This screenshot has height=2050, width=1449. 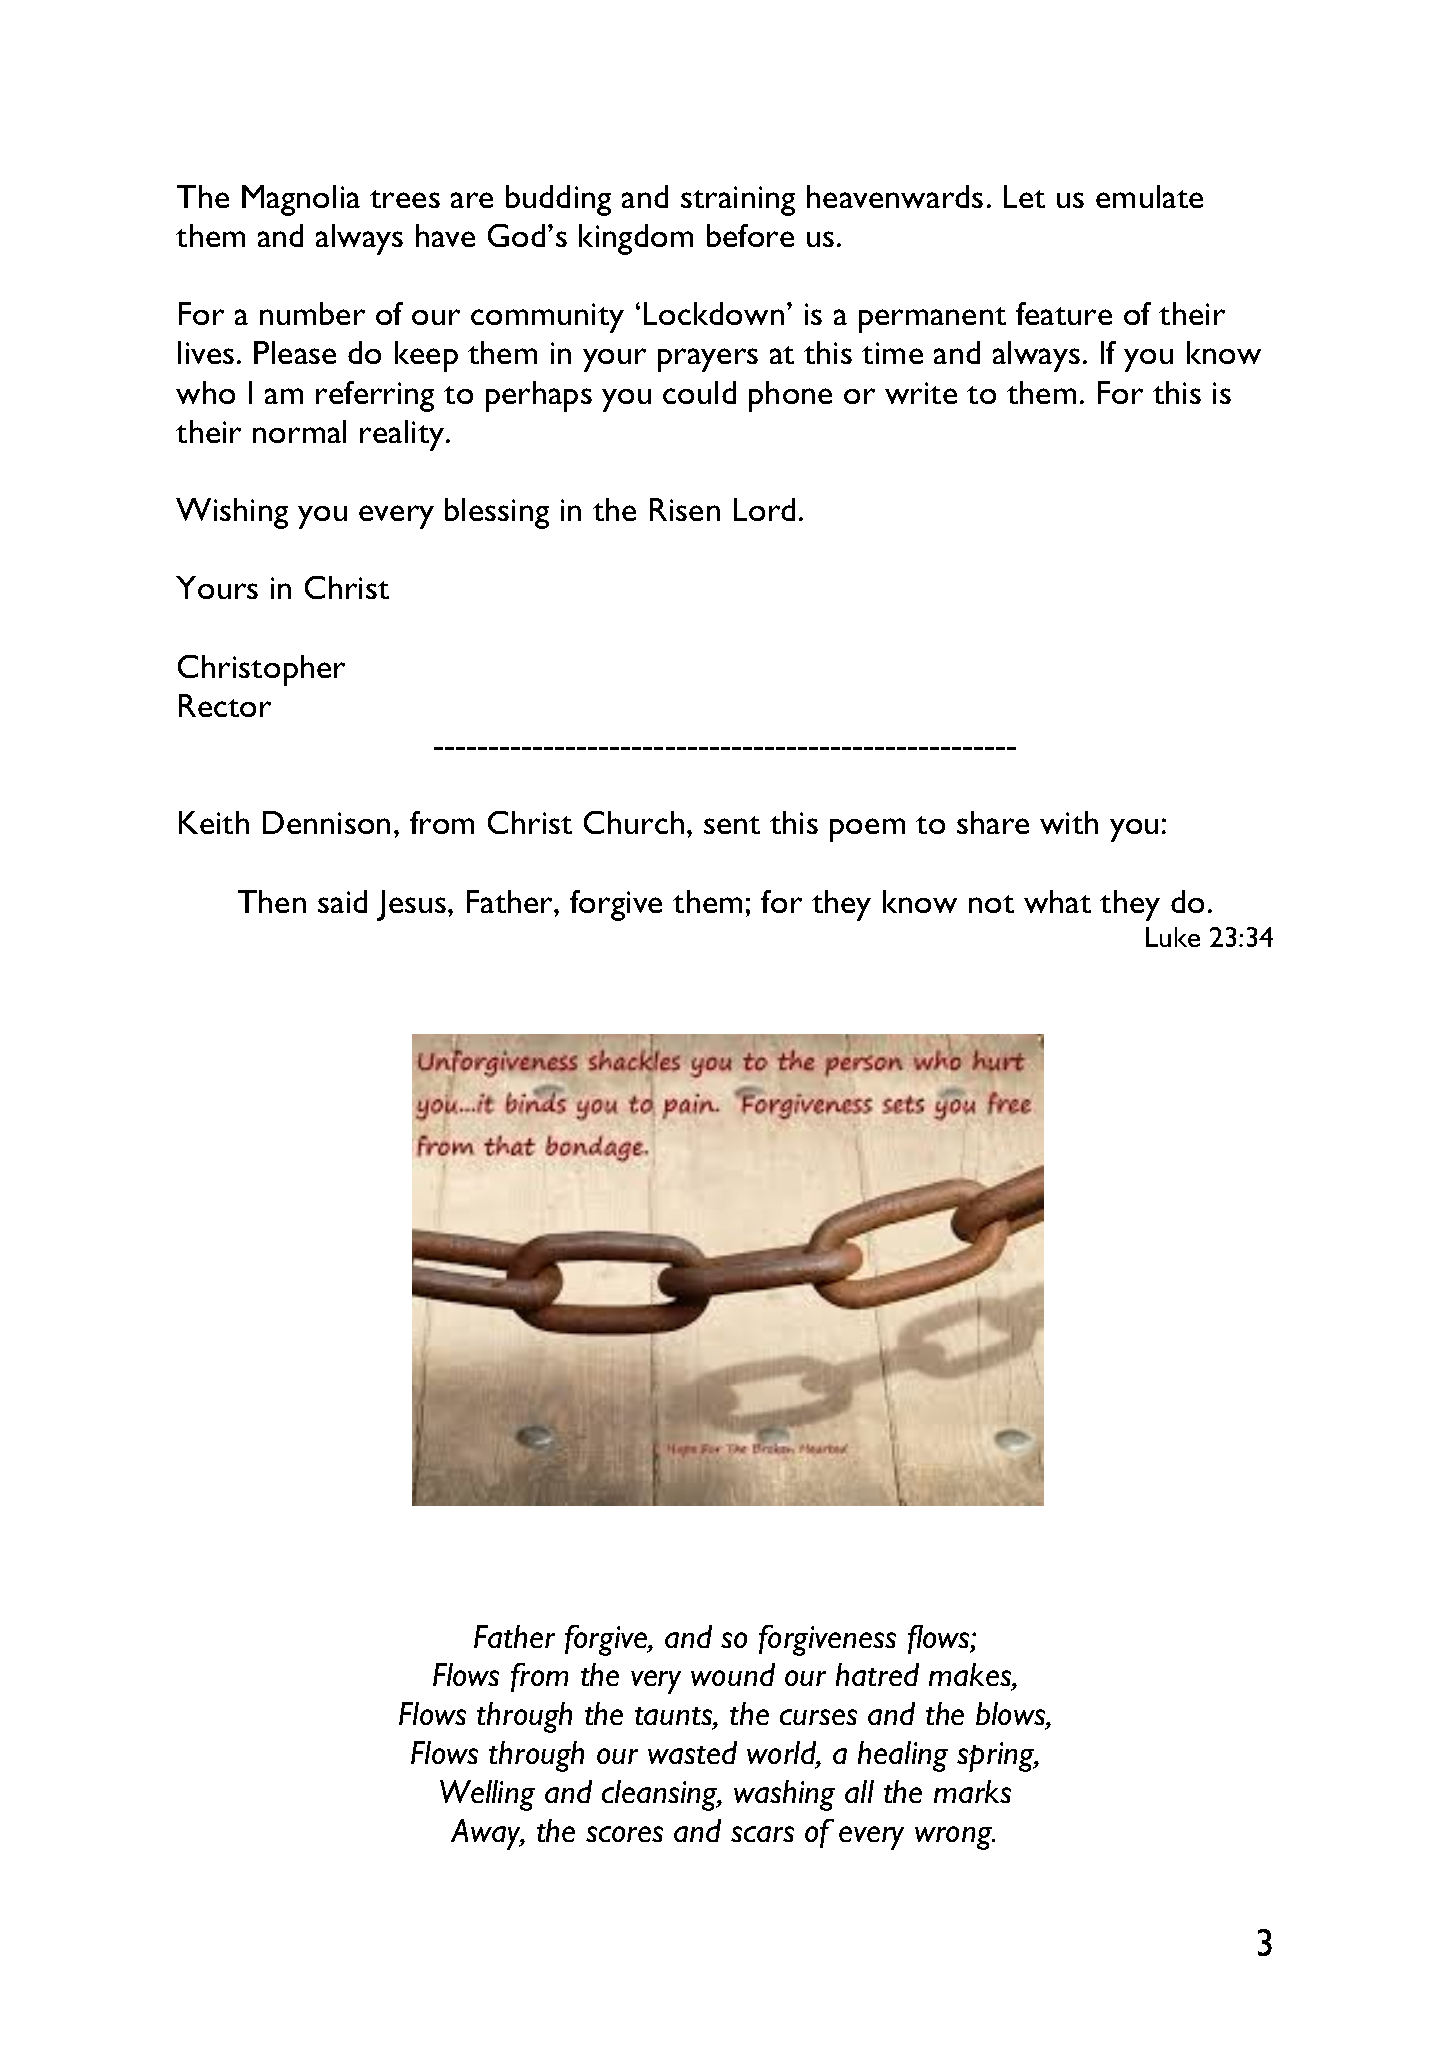 I want to click on blows, so click(x=1011, y=1715).
